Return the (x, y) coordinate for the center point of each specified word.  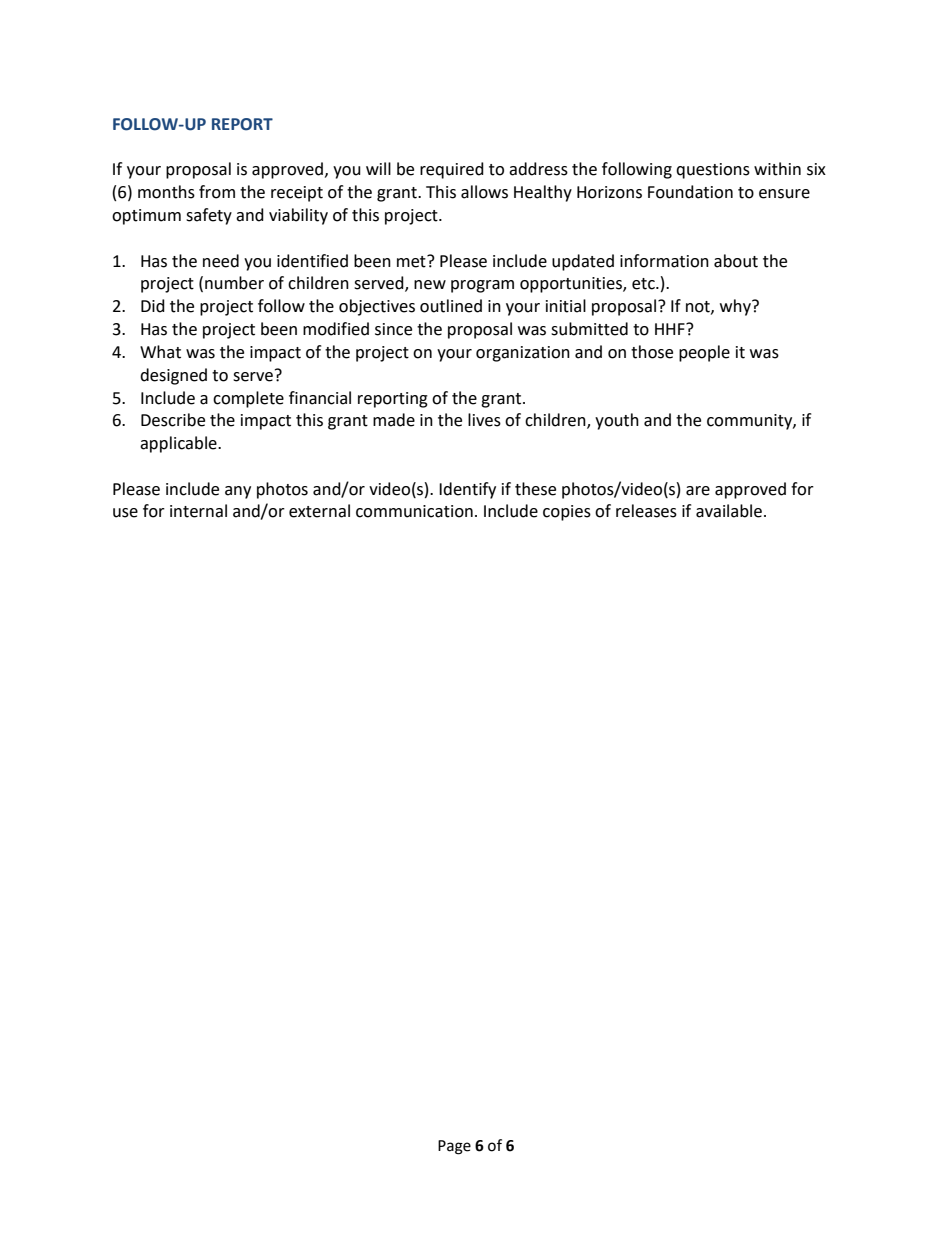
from (217, 192)
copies (567, 513)
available (729, 511)
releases (646, 511)
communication (414, 511)
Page (454, 1147)
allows (484, 192)
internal (198, 511)
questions (713, 171)
